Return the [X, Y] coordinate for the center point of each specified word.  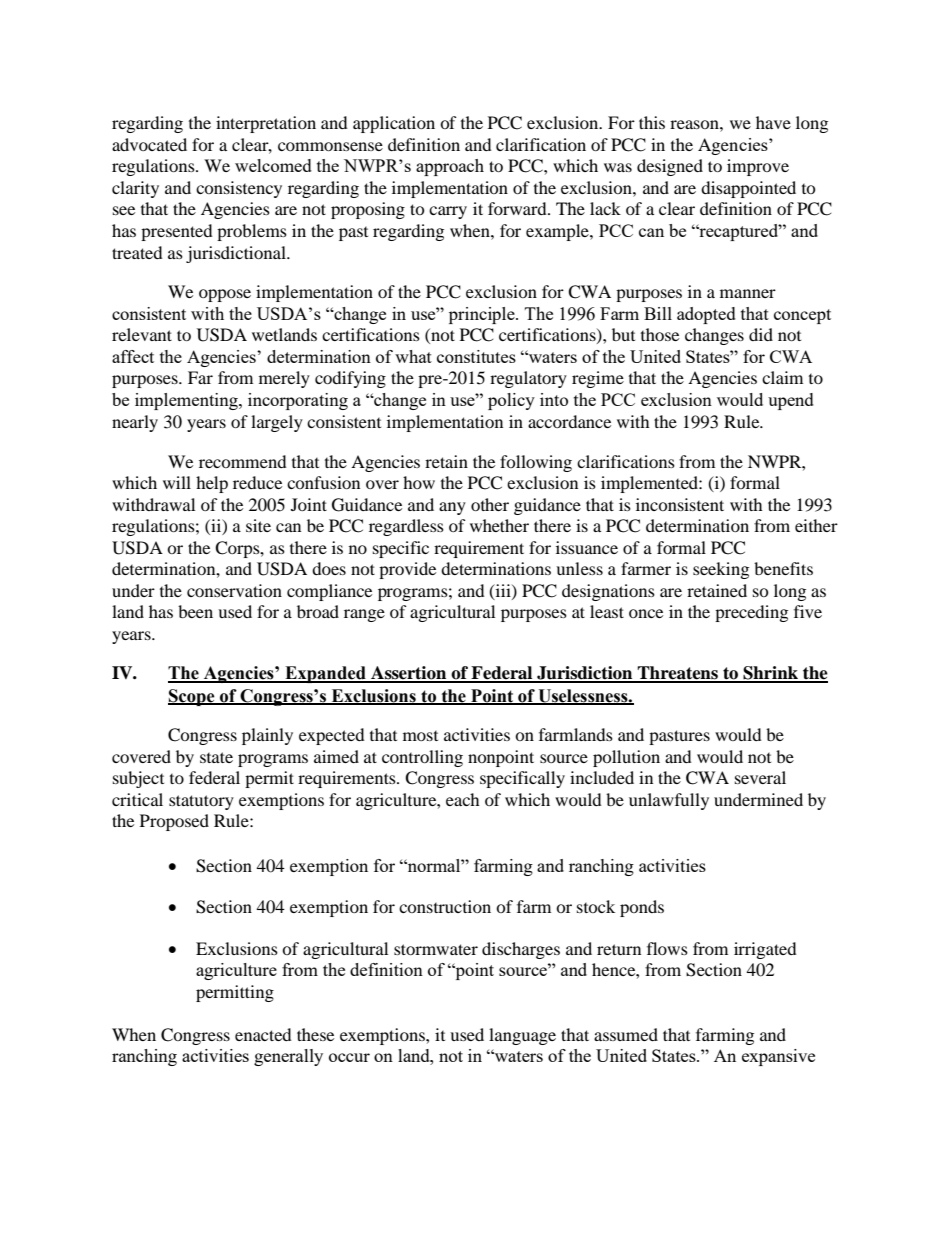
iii [503, 591]
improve [758, 167]
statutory [201, 802]
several [760, 777]
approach [450, 167]
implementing [187, 401]
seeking [721, 570]
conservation [234, 590]
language [522, 1036]
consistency [239, 189]
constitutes [476, 356]
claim [782, 377]
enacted [263, 1034]
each [463, 799]
